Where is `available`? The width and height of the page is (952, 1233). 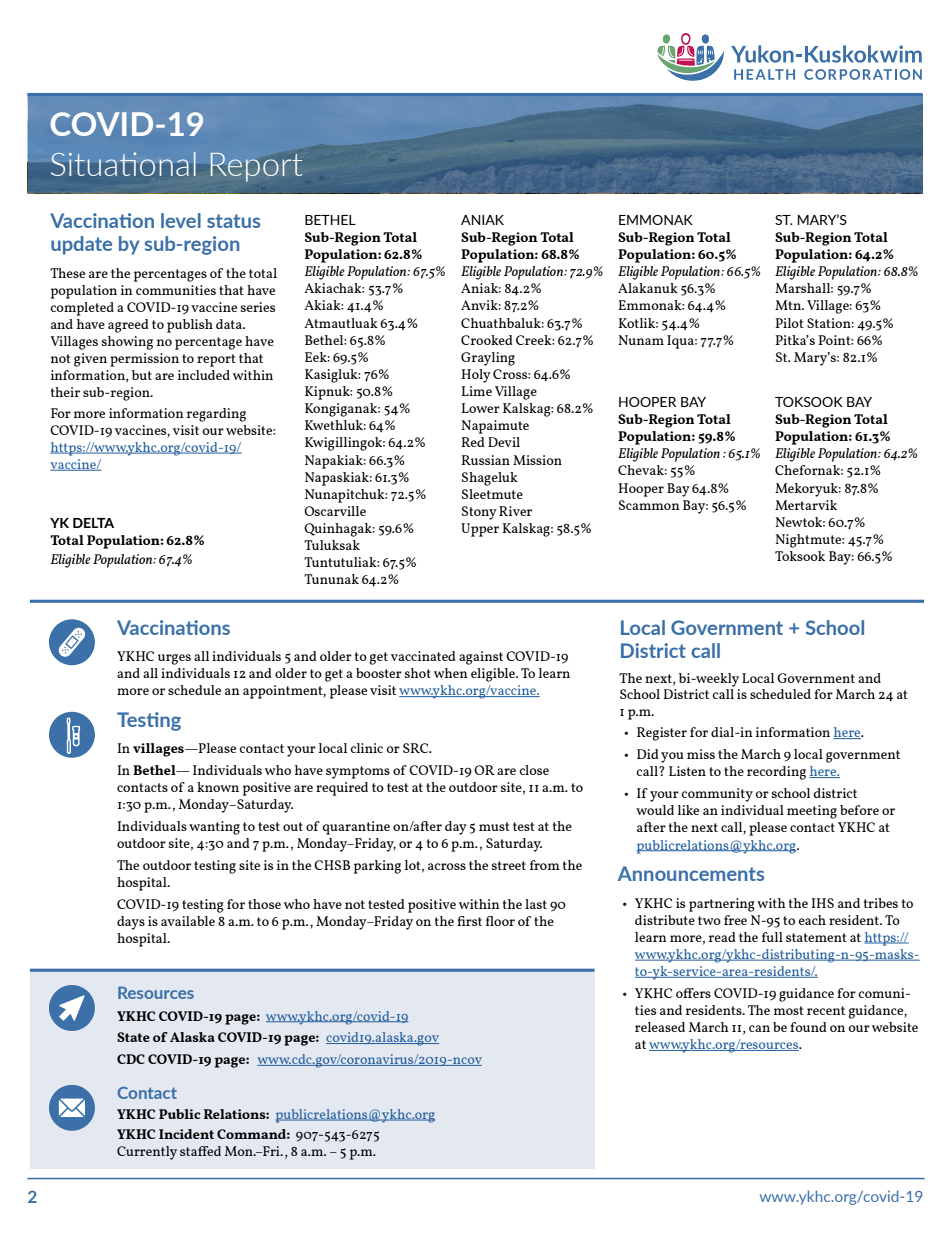
available is located at coordinates (188, 921).
